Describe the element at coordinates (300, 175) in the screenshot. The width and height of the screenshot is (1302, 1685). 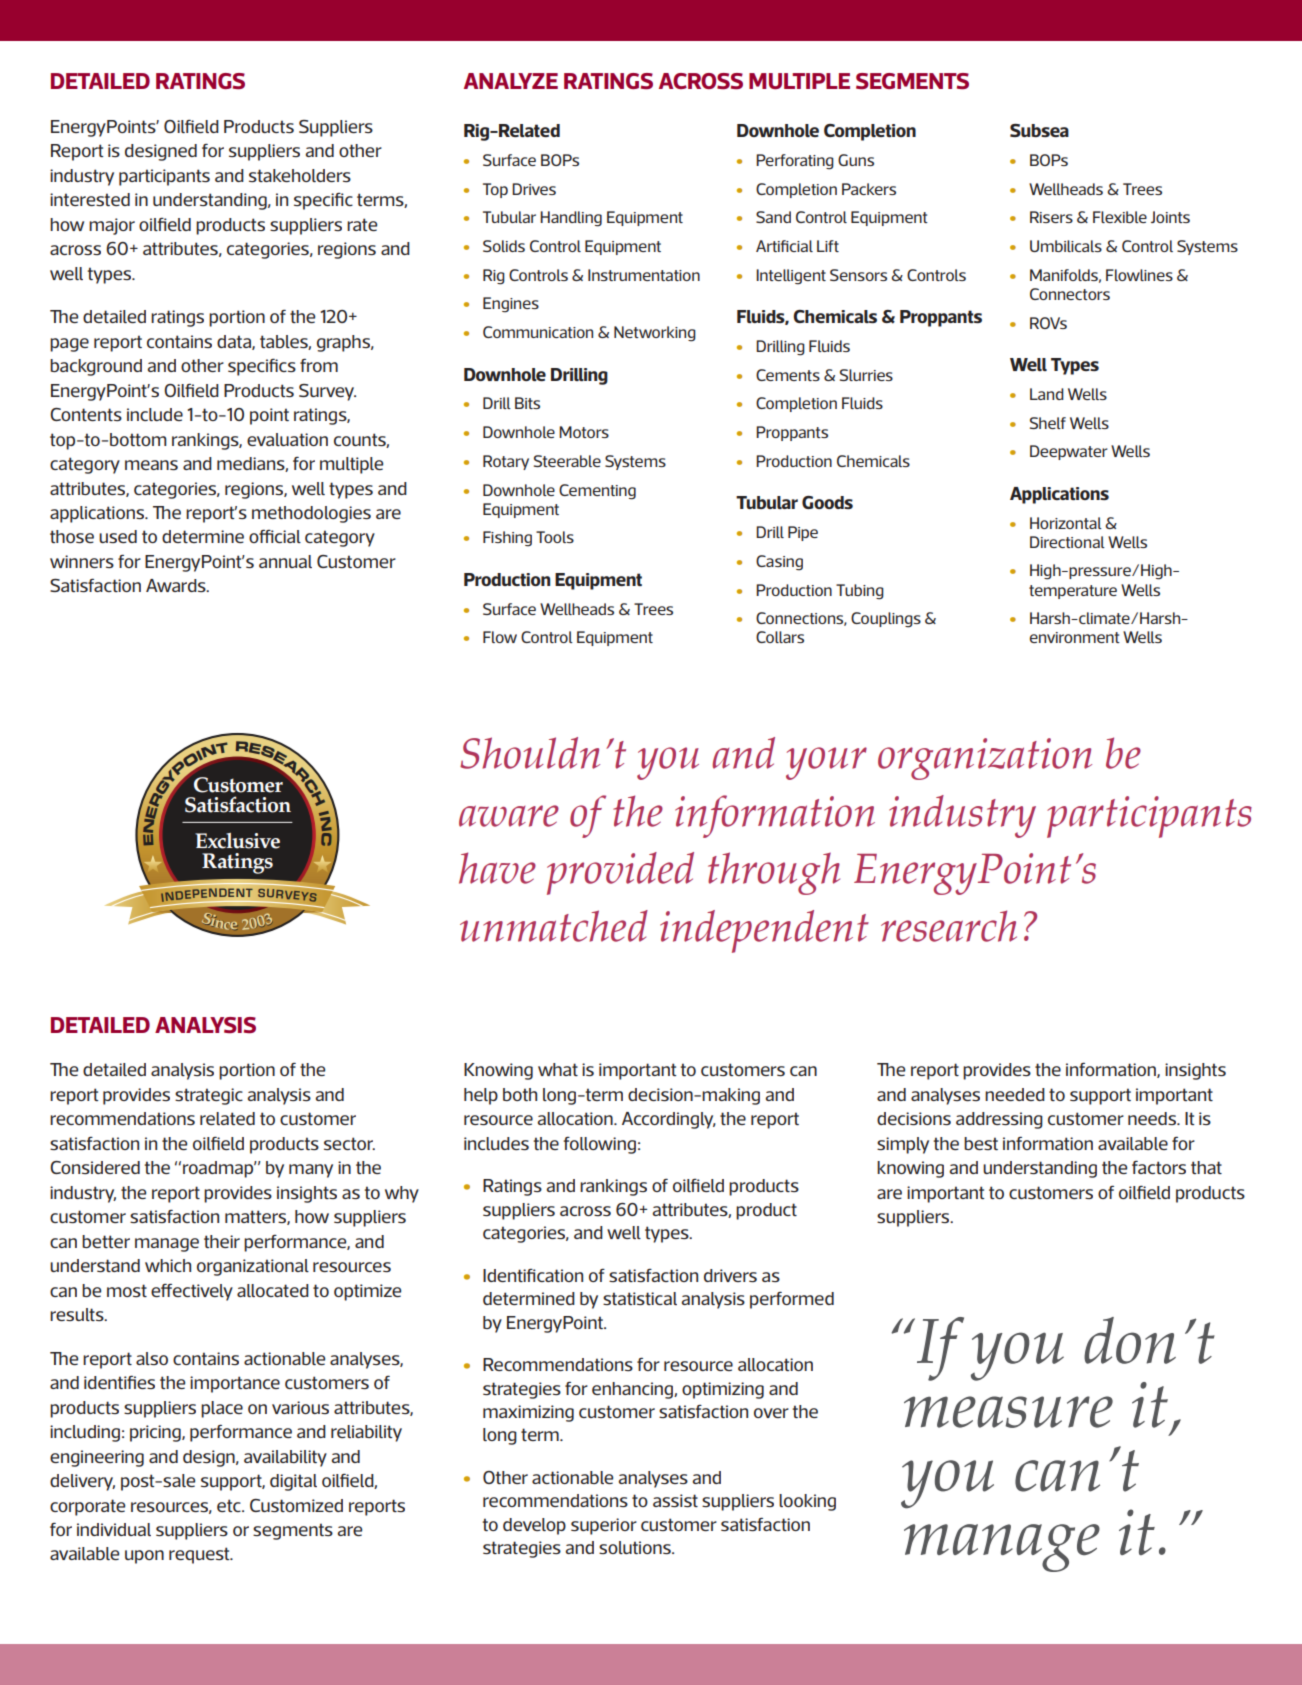
I see `stakeholders` at that location.
